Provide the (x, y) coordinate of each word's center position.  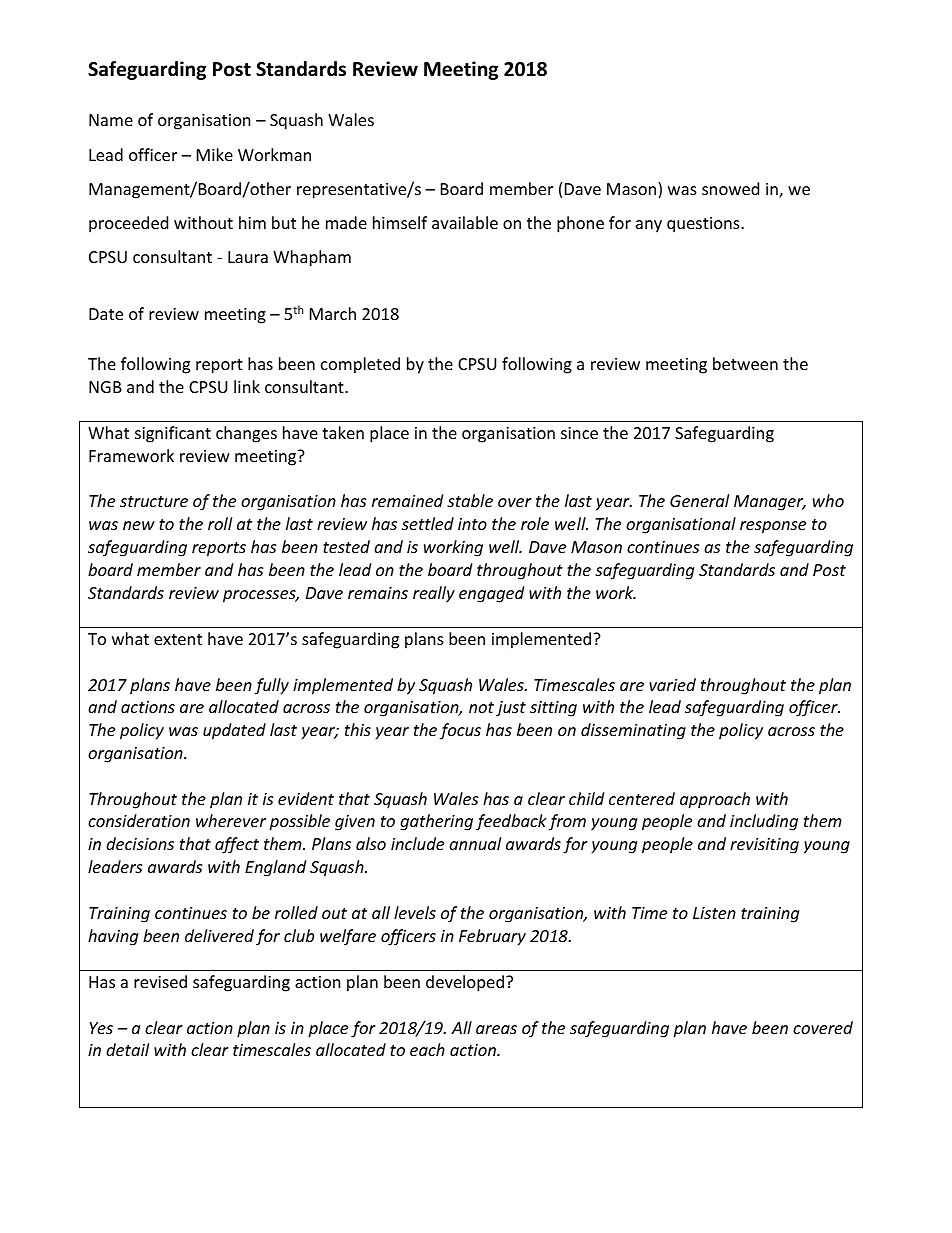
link (247, 386)
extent (178, 639)
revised (160, 981)
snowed (730, 188)
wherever (231, 820)
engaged (491, 594)
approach (715, 800)
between (745, 363)
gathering (436, 822)
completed (360, 365)
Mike (215, 154)
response (773, 527)
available (465, 222)
